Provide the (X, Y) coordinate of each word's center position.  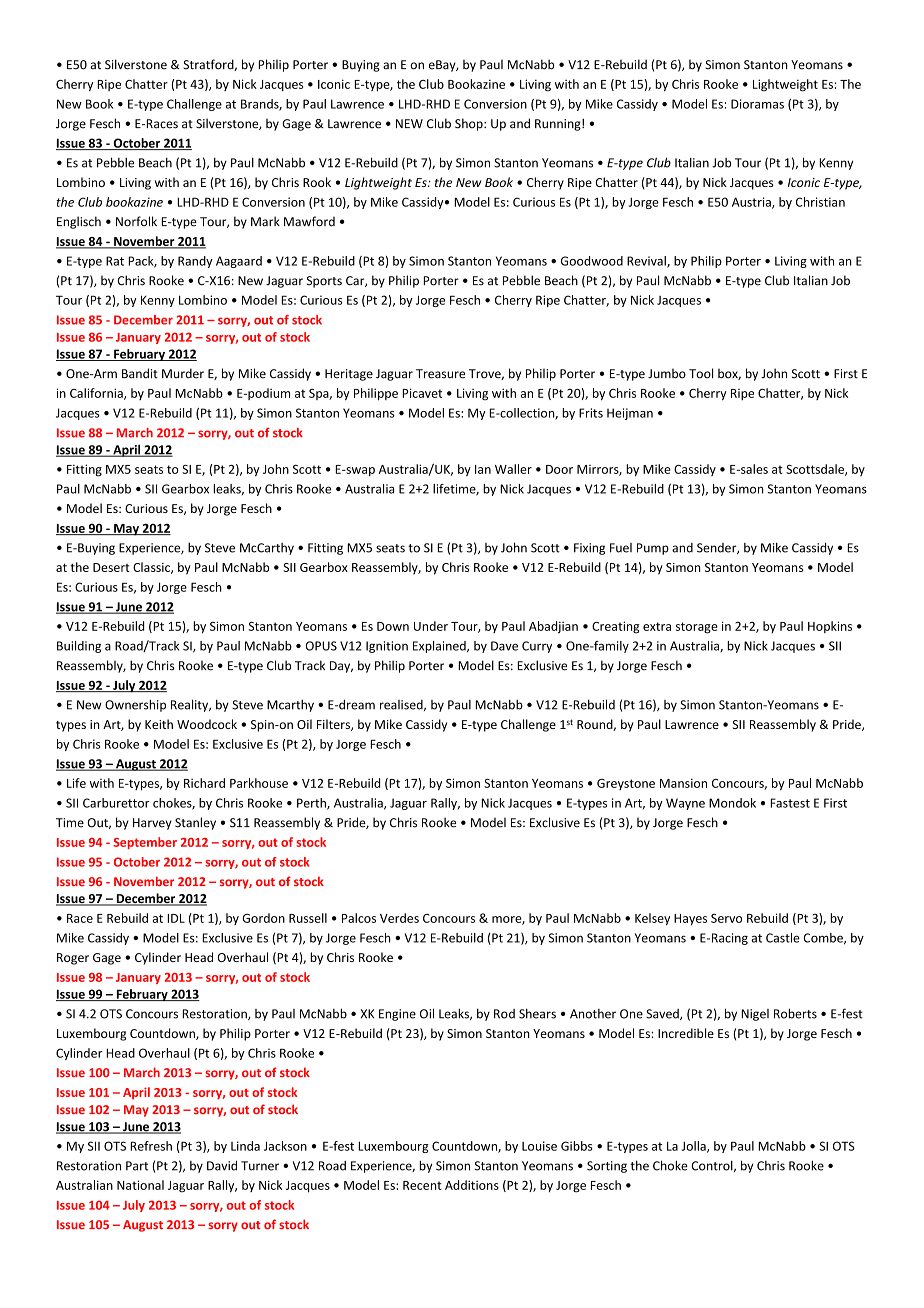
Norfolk (136, 221)
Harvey (152, 824)
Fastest (790, 803)
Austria (752, 203)
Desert (111, 567)
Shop (470, 124)
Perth (312, 804)
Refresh (151, 1146)
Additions (472, 1185)
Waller (513, 469)
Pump (653, 549)
